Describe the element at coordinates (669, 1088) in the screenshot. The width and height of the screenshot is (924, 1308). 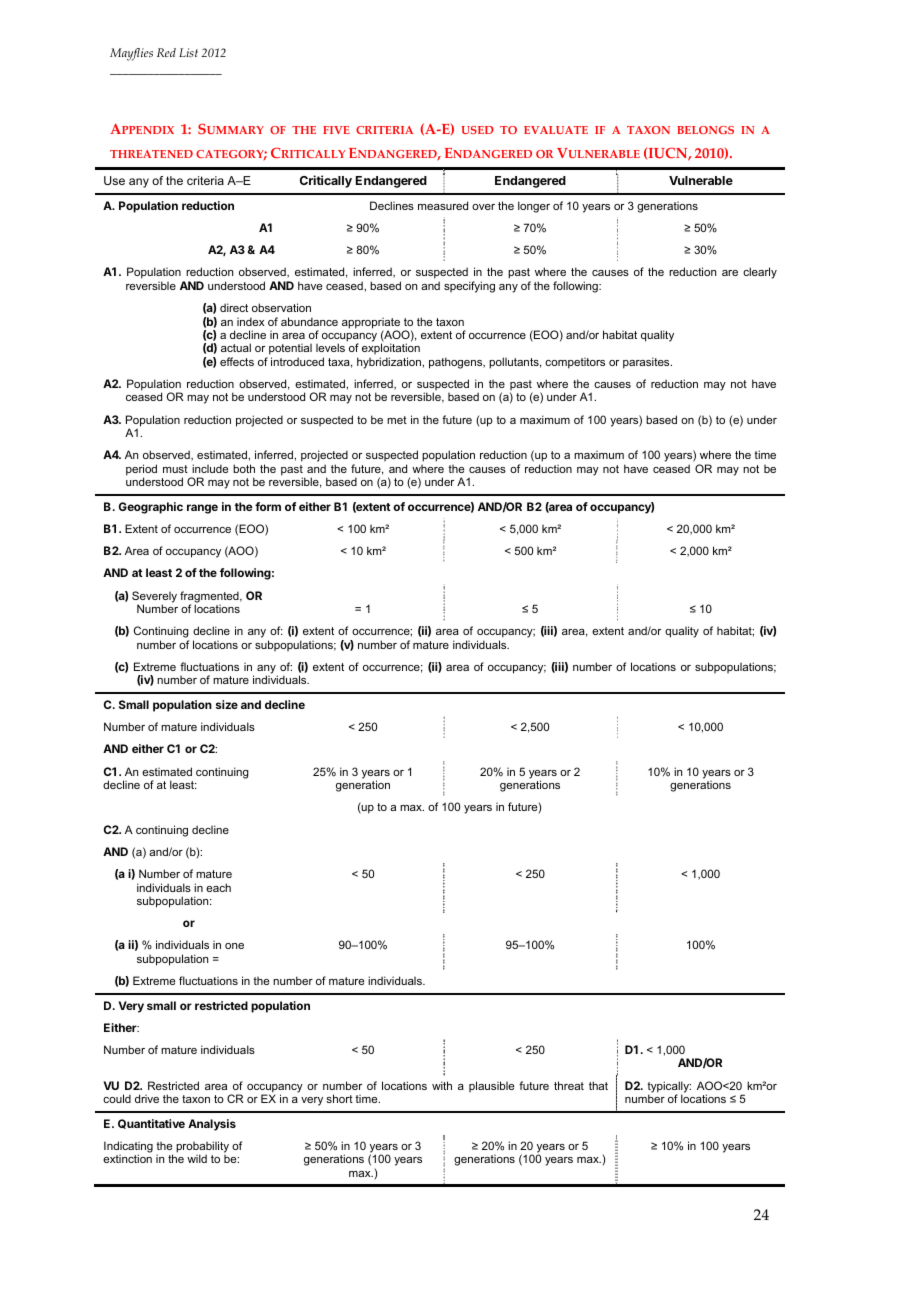
I see `typically` at that location.
